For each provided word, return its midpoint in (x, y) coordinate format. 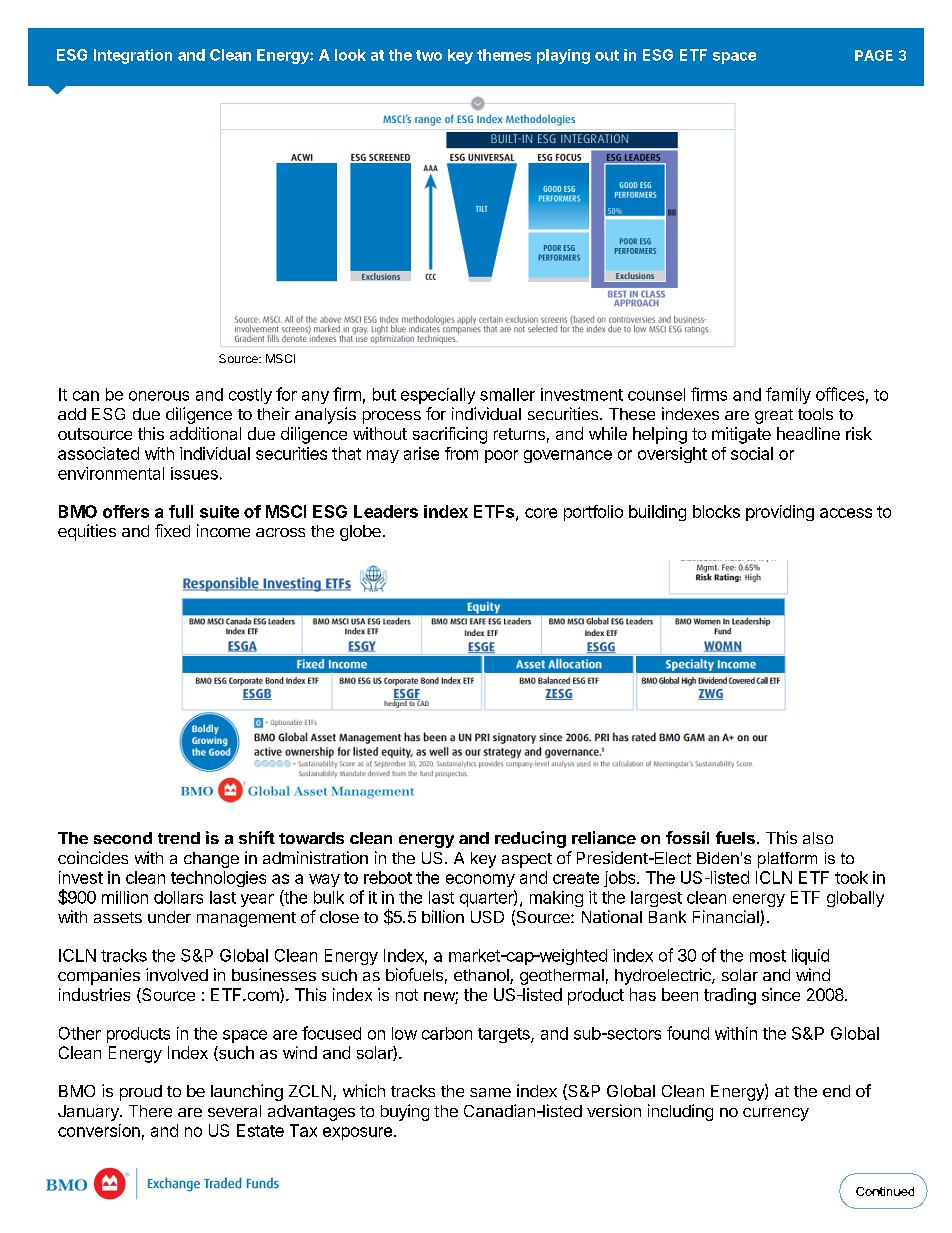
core (541, 513)
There (150, 1111)
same (490, 1092)
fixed (172, 530)
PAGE (874, 55)
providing (780, 513)
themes (504, 55)
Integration (133, 56)
